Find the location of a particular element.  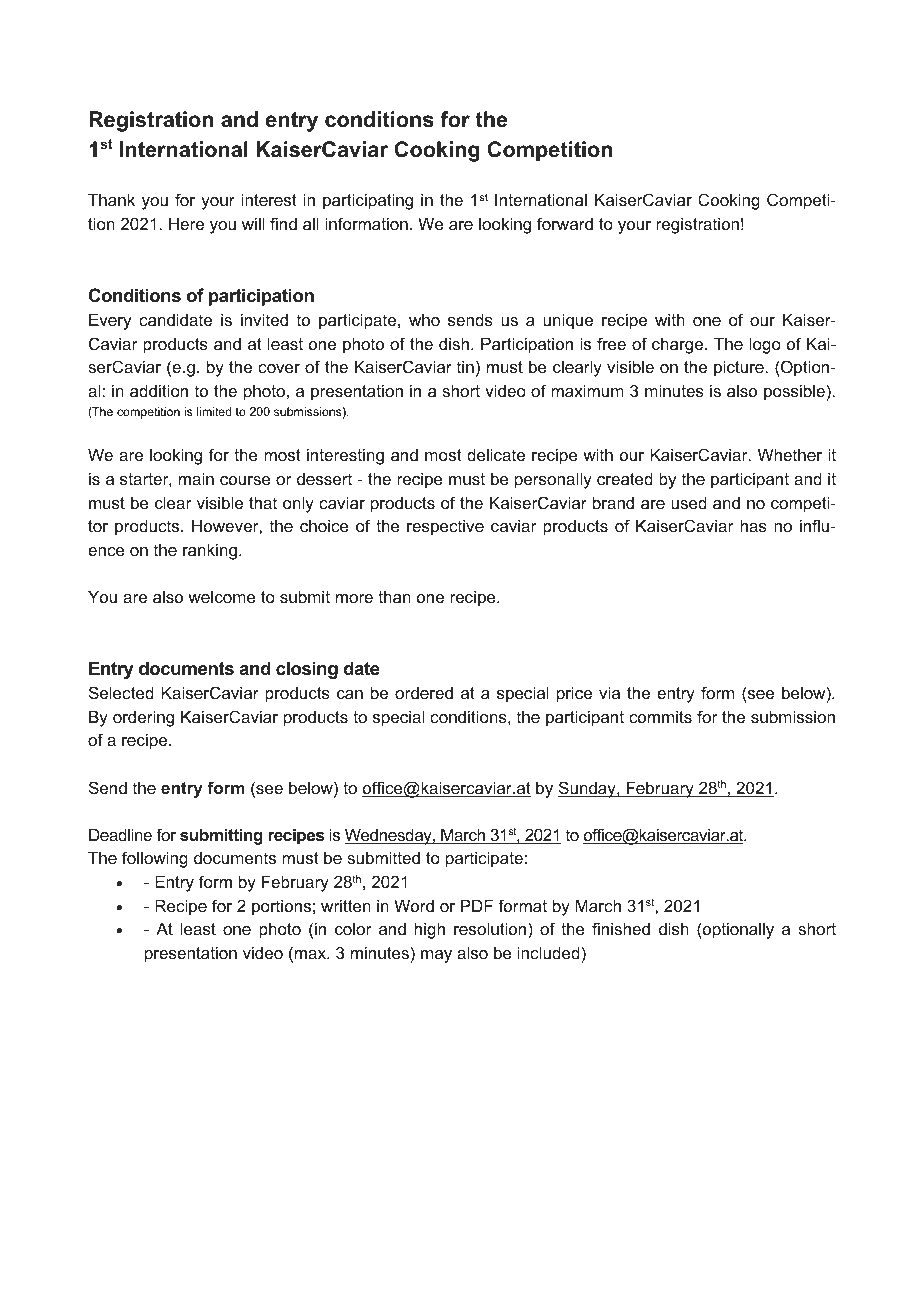

commits is located at coordinates (660, 716).
